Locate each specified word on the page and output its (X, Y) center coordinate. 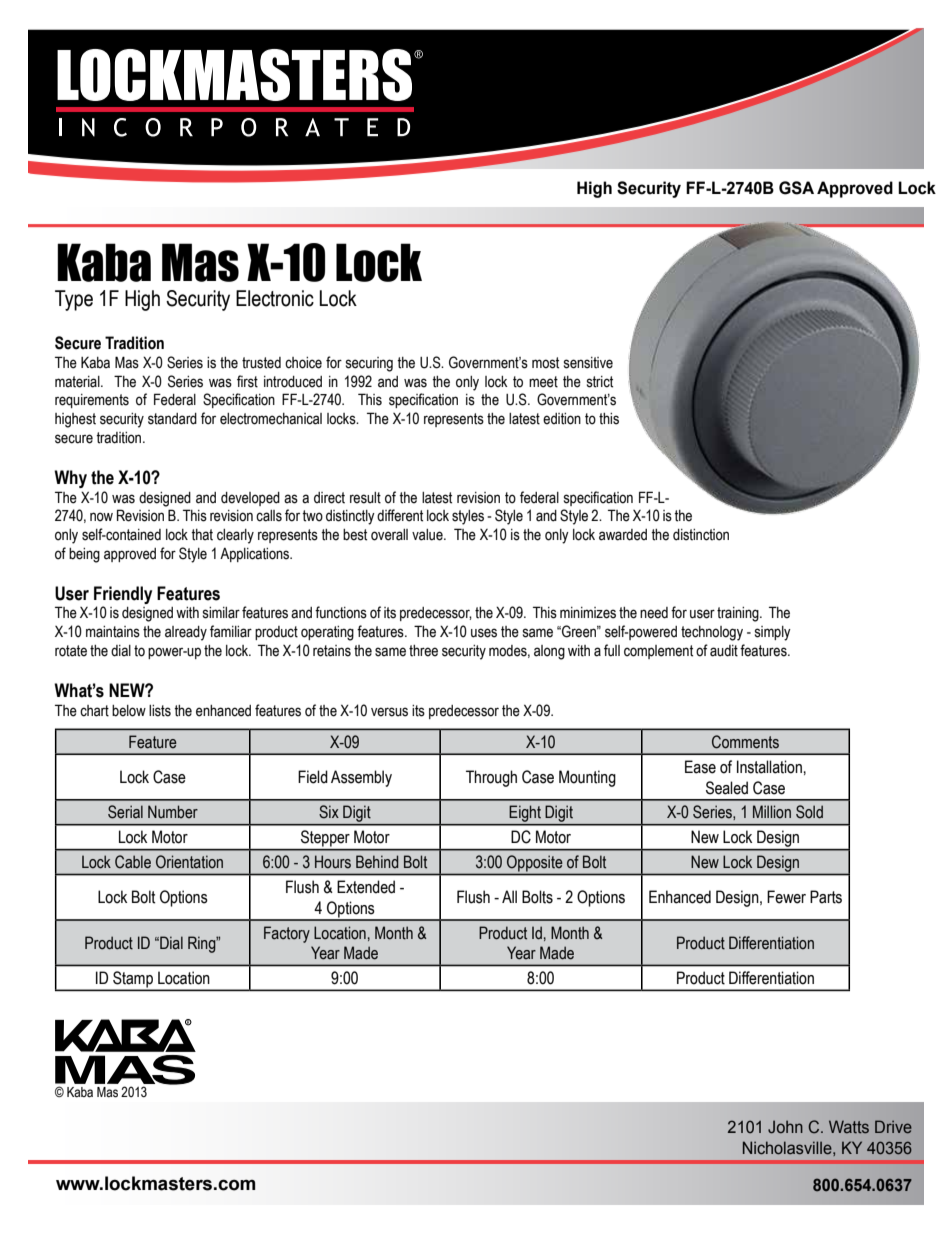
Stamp (133, 980)
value (428, 535)
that (202, 535)
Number (173, 812)
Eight (525, 814)
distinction (701, 535)
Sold (809, 812)
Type (74, 300)
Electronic (275, 298)
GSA (796, 188)
